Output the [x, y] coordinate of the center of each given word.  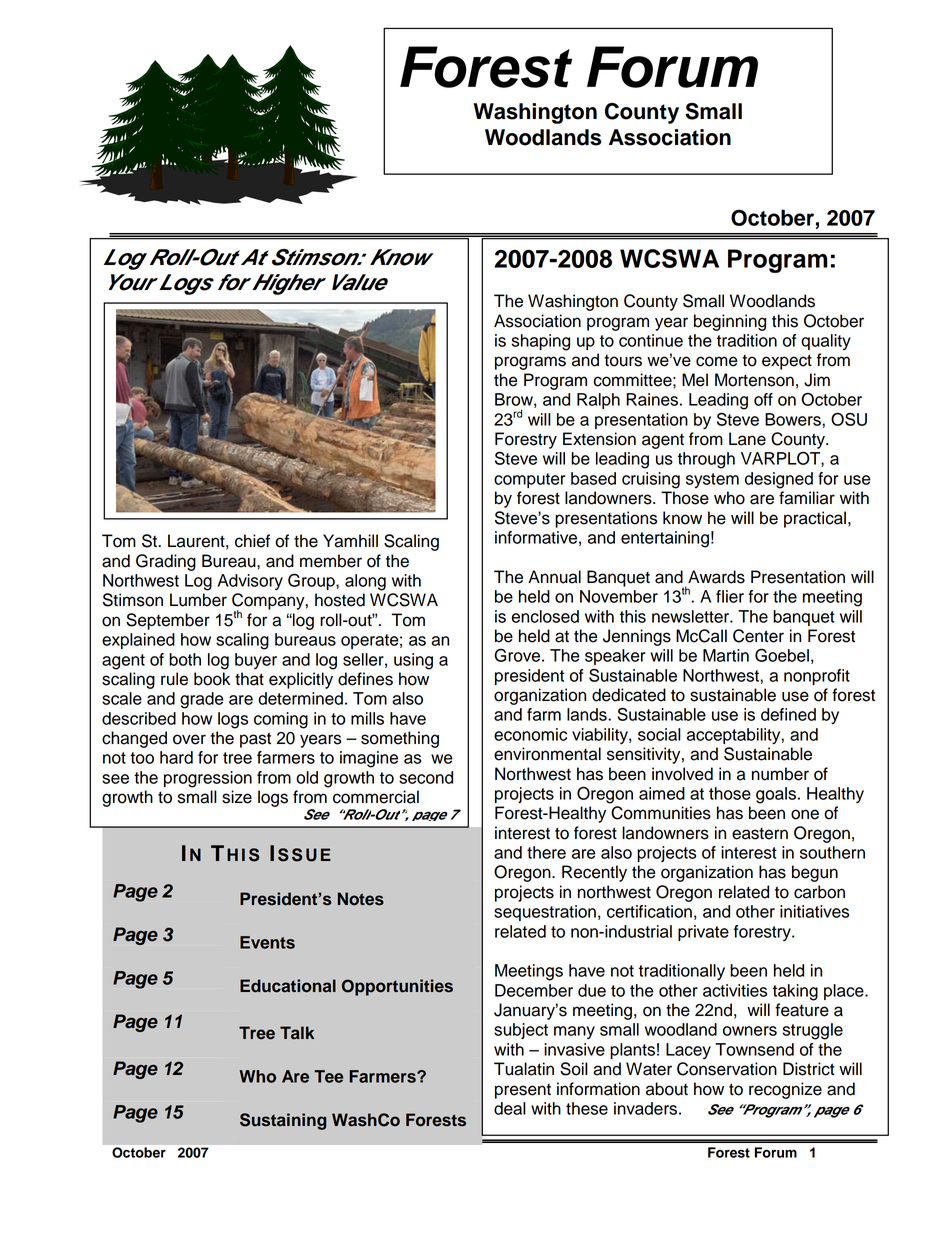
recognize [785, 1090]
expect [787, 362]
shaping [541, 342]
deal [510, 1108]
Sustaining [283, 1121]
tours [623, 361]
